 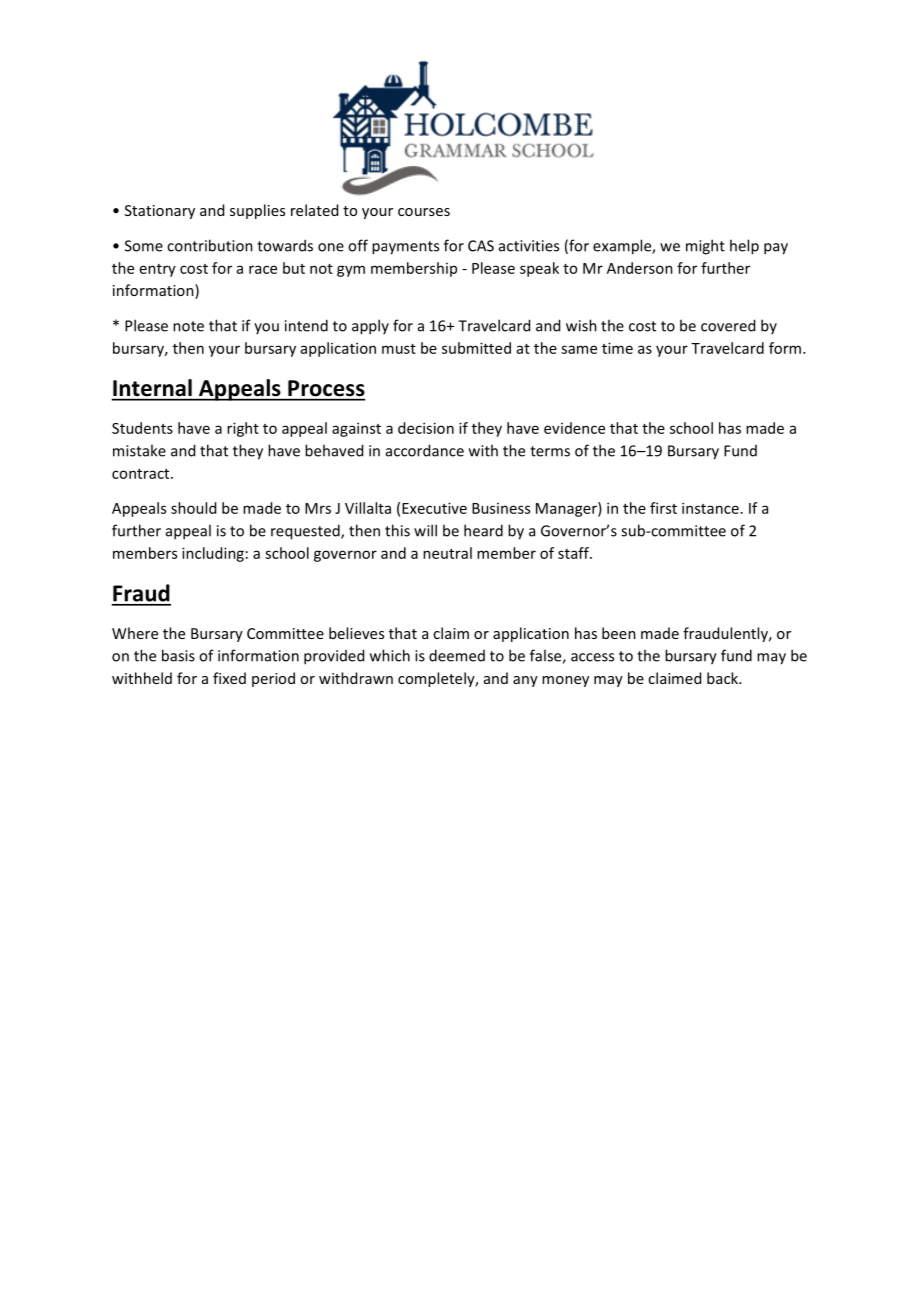 What do you see at coordinates (399, 349) in the image?
I see `must` at bounding box center [399, 349].
